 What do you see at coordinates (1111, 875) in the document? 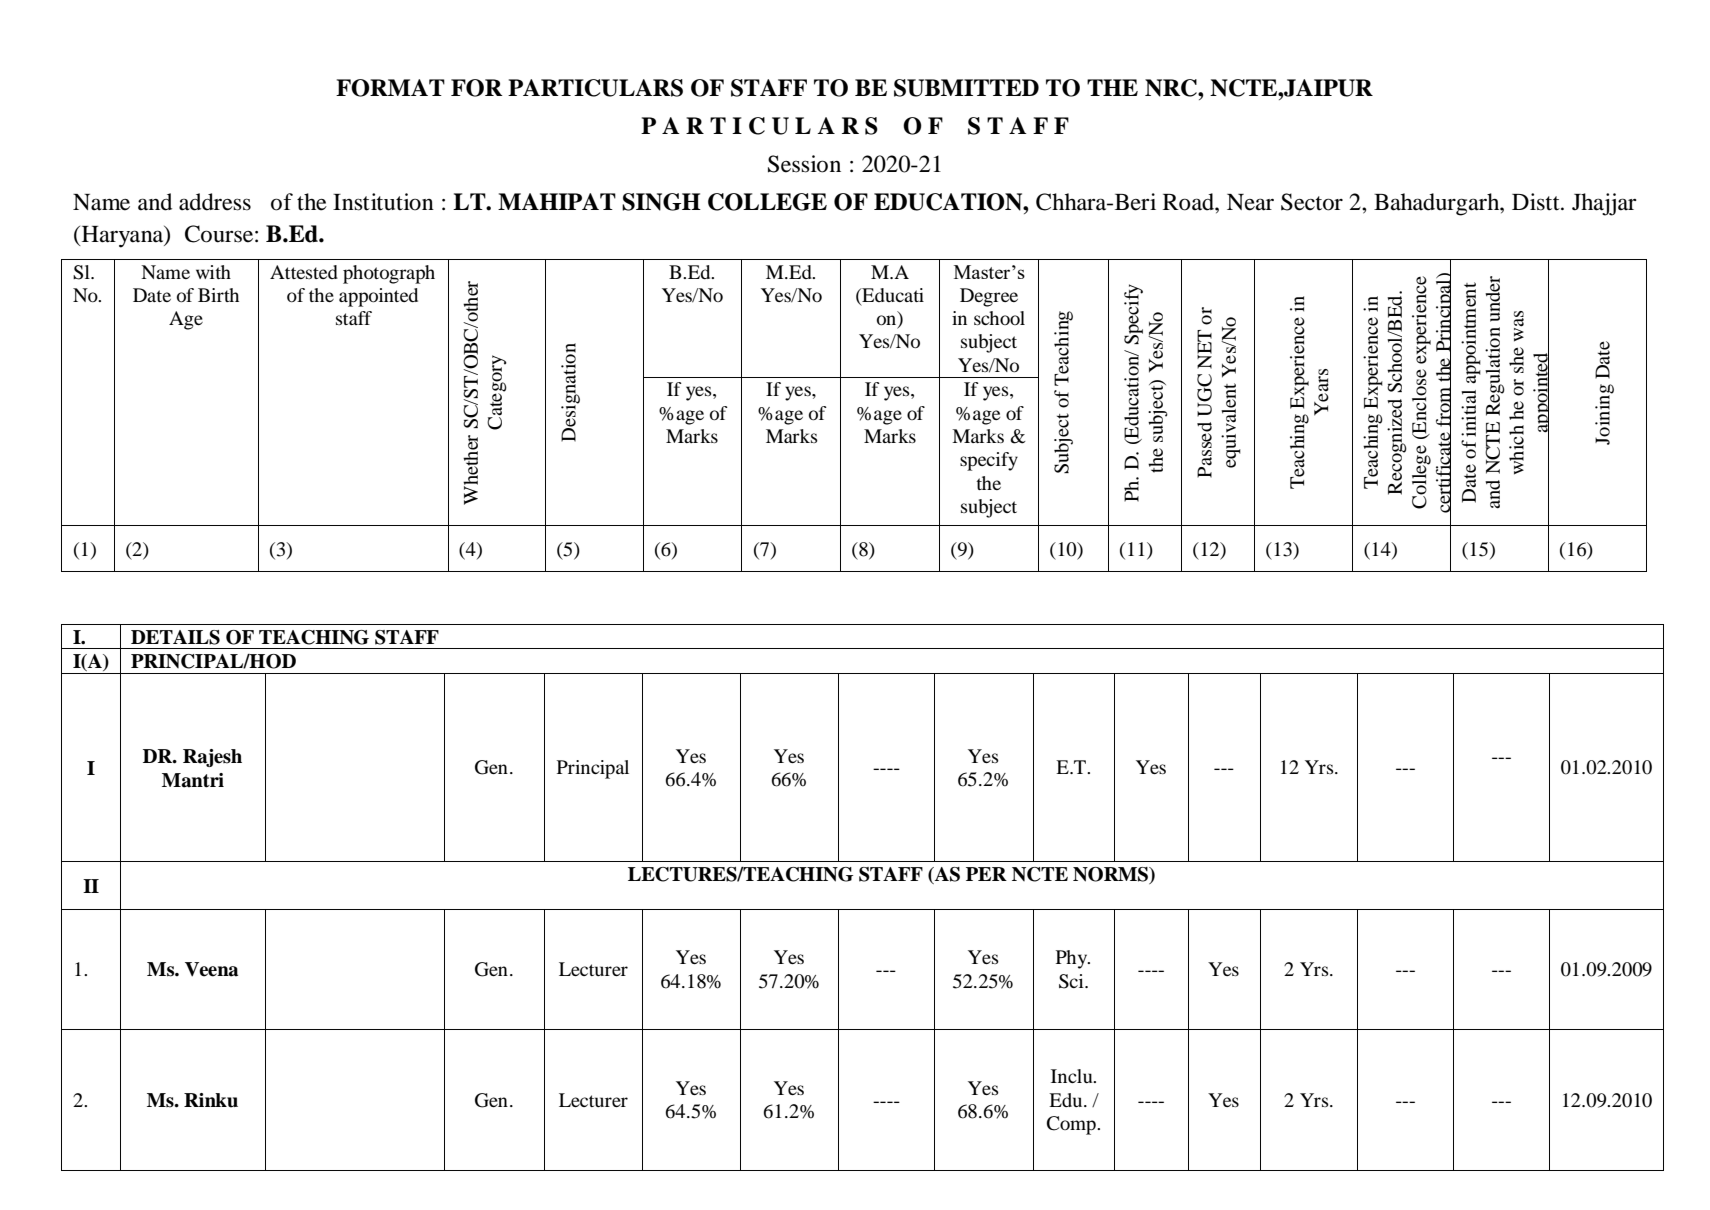
I see `NORMS` at bounding box center [1111, 875].
